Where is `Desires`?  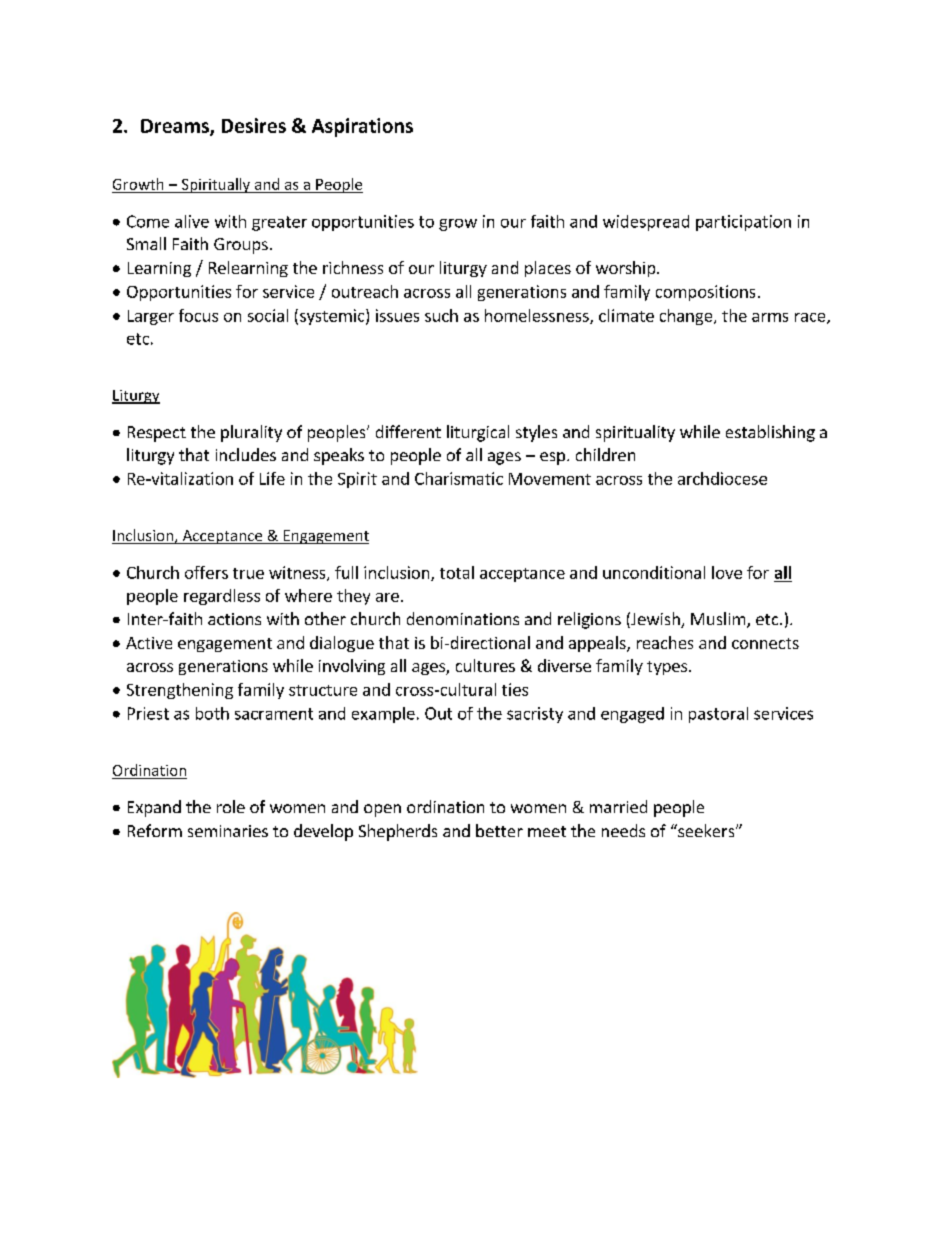
Desires is located at coordinates (254, 125).
